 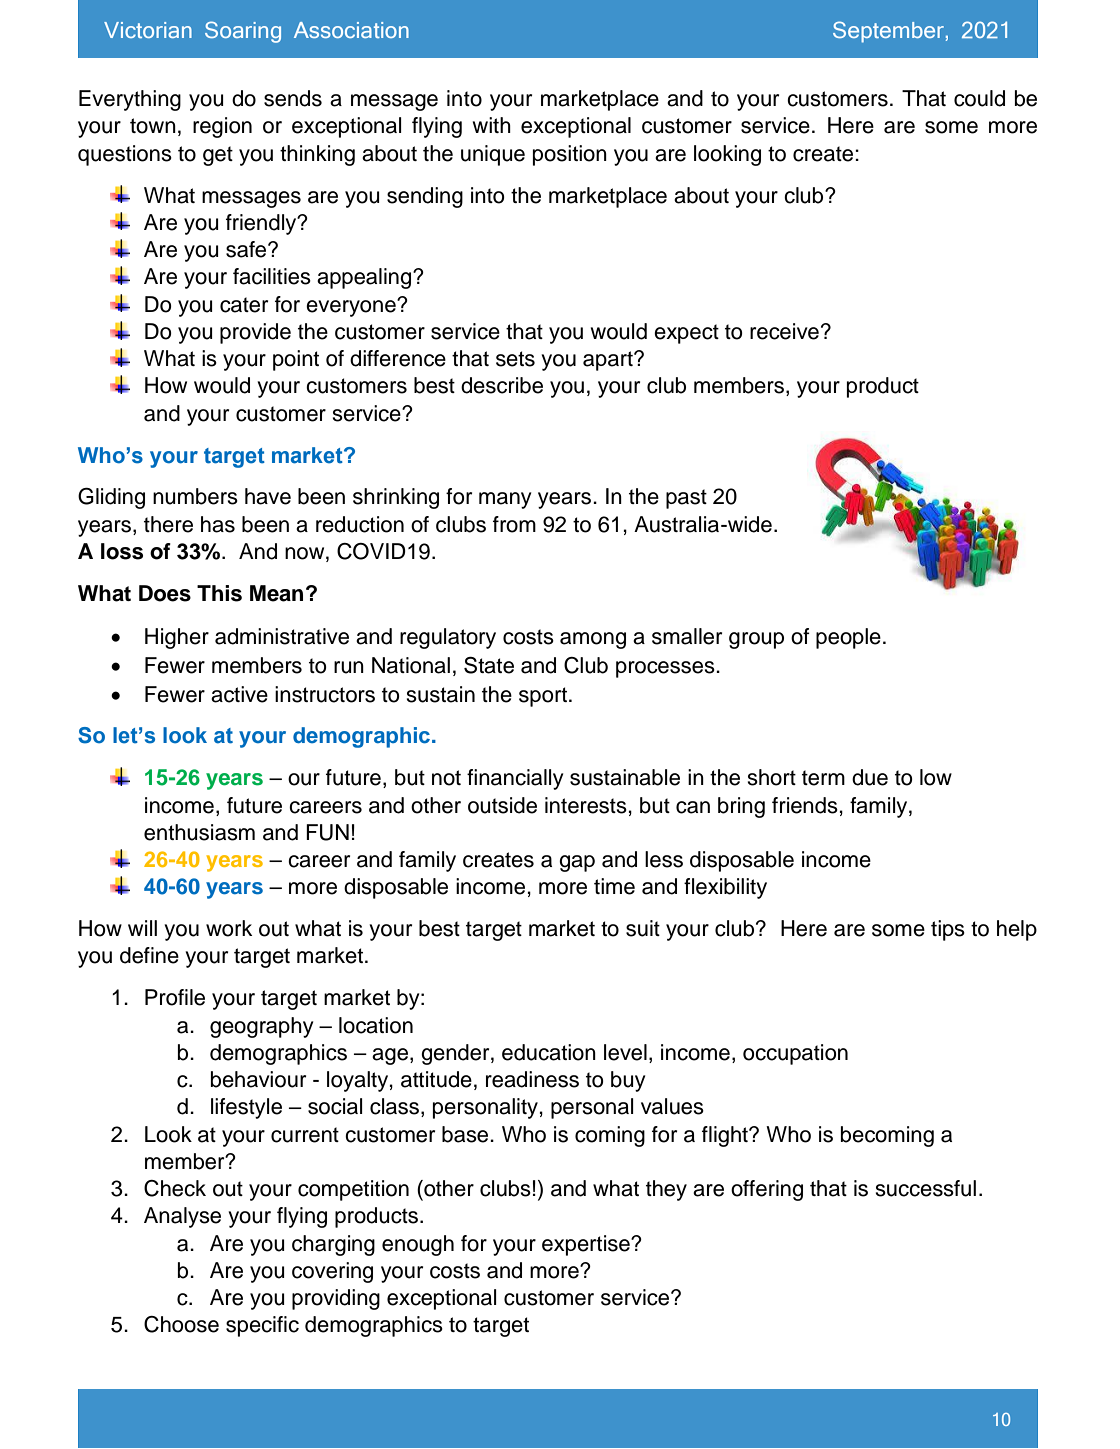 I want to click on active, so click(x=239, y=694).
